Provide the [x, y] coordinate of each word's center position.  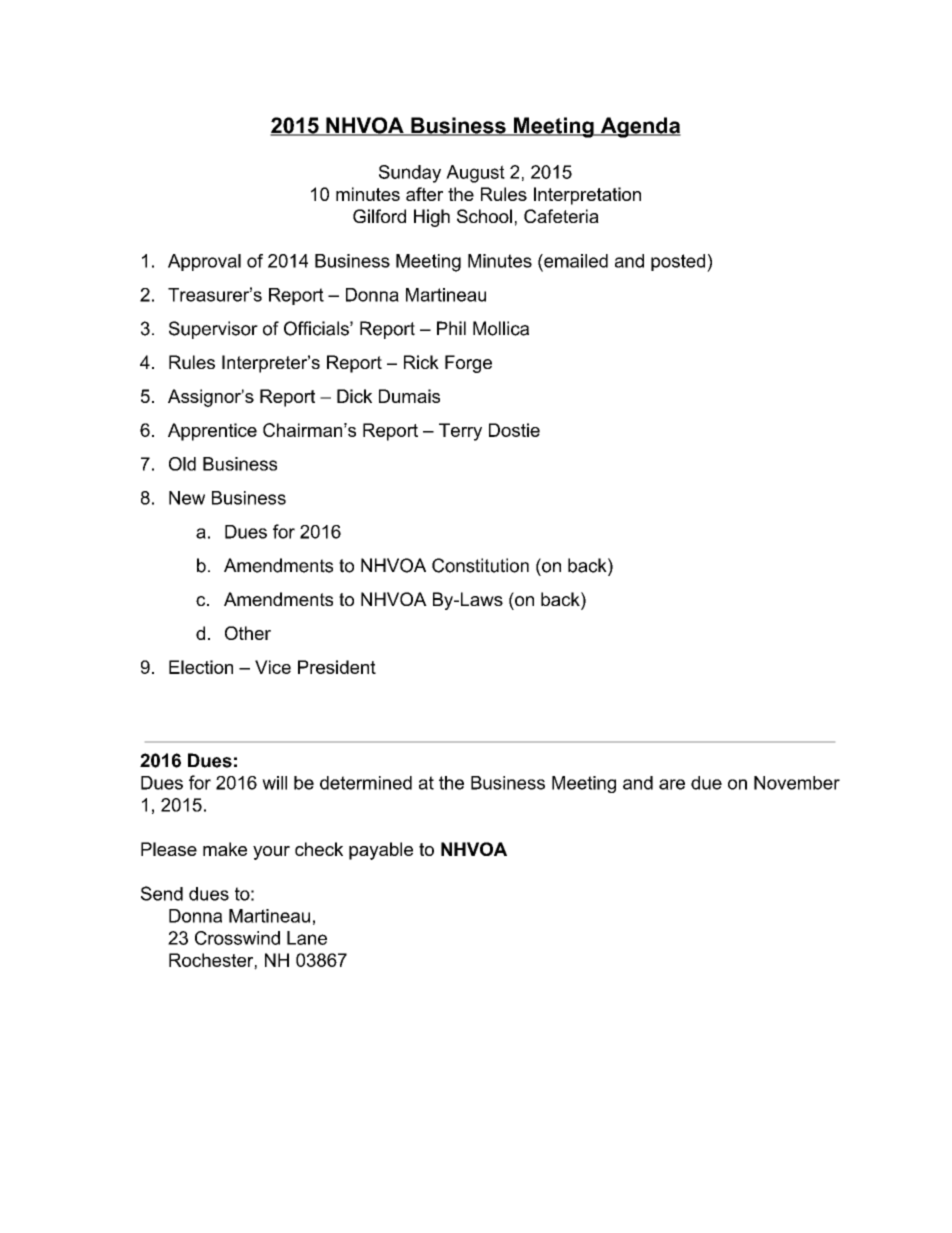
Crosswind [237, 938]
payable [381, 851]
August [475, 174]
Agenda [639, 127]
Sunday [410, 174]
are [672, 784]
